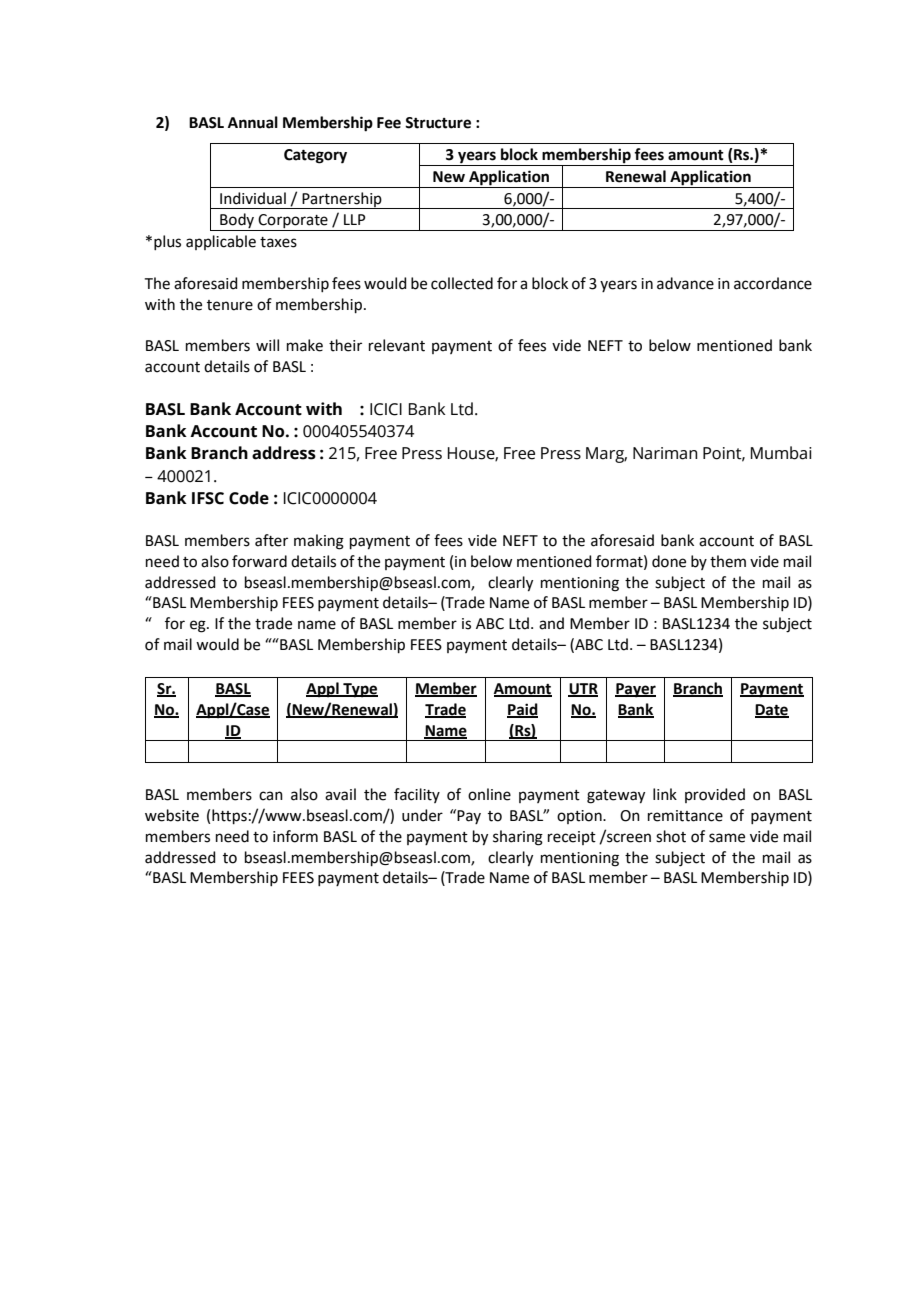  I want to click on can, so click(271, 796).
